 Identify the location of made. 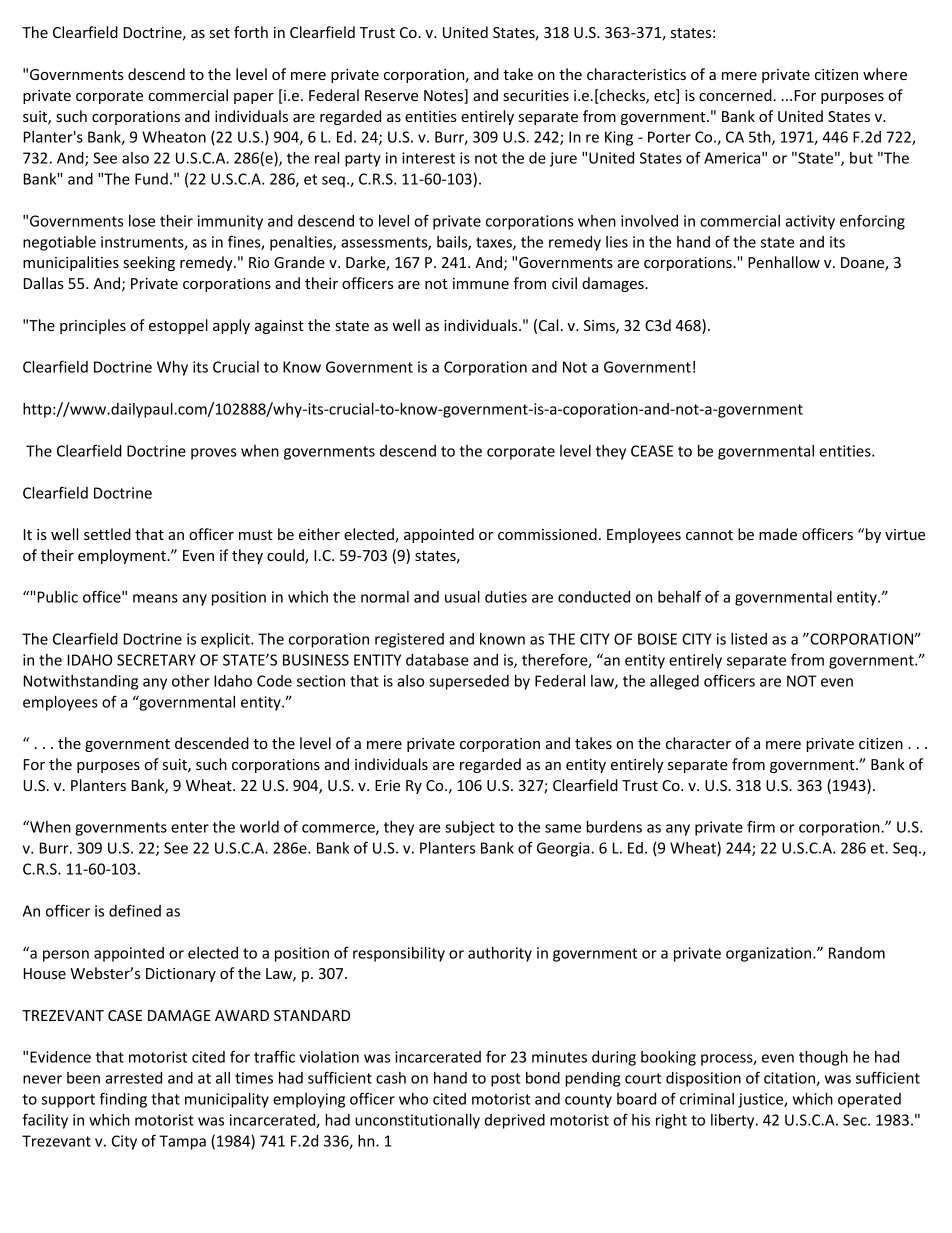
(778, 534).
